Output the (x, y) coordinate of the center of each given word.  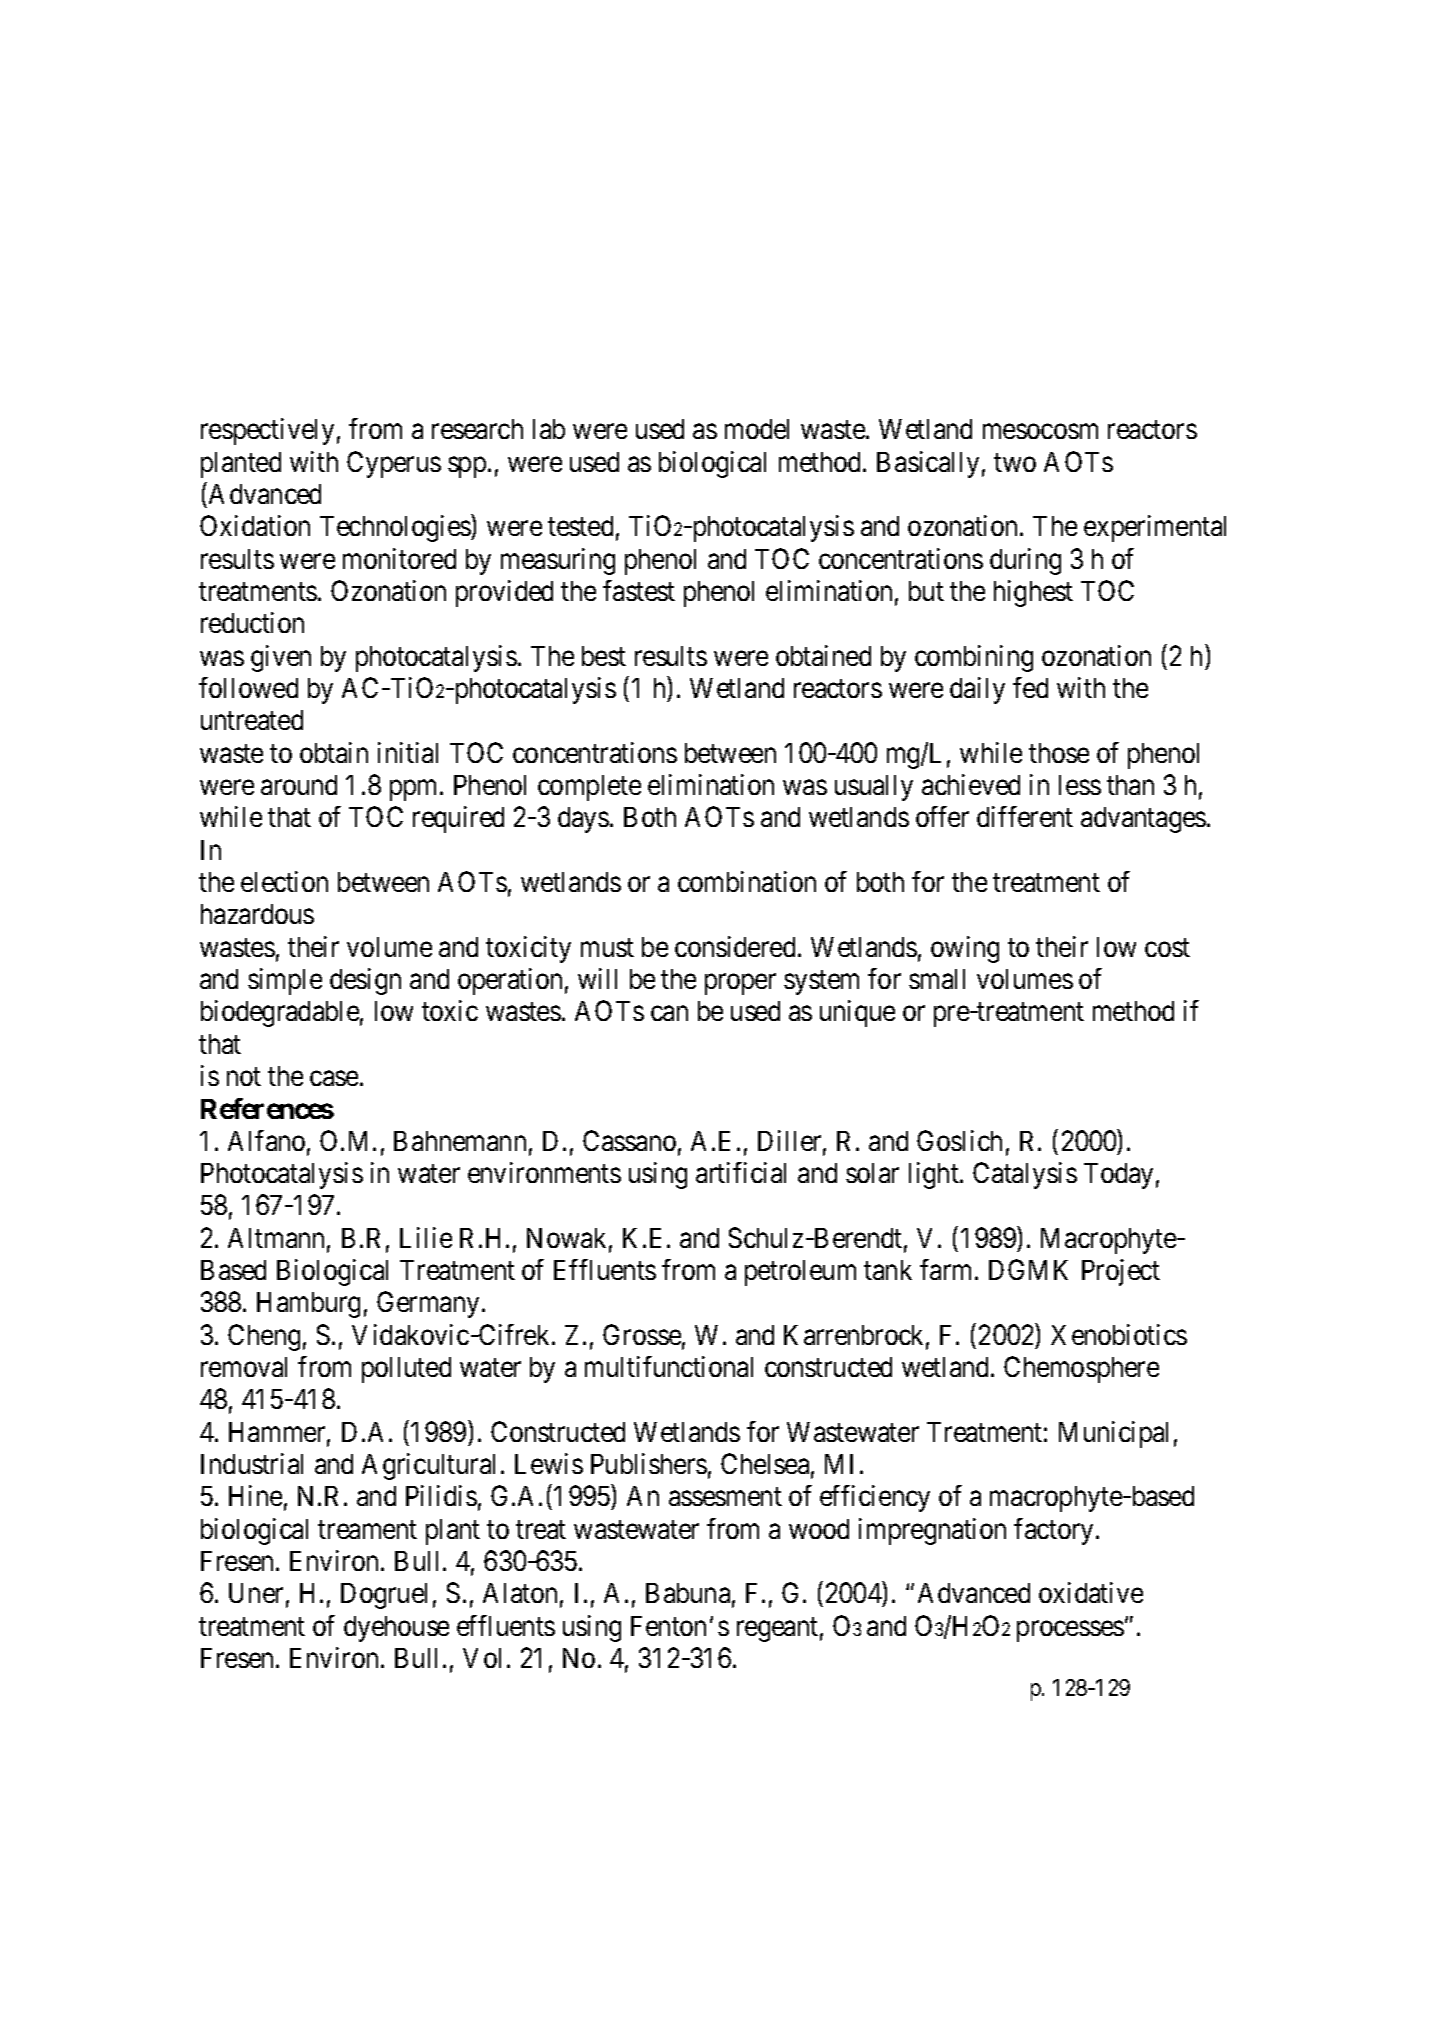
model (757, 429)
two (1015, 462)
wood (819, 1529)
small (937, 979)
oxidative (1091, 1592)
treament (367, 1529)
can (669, 1013)
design (365, 981)
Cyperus (394, 464)
